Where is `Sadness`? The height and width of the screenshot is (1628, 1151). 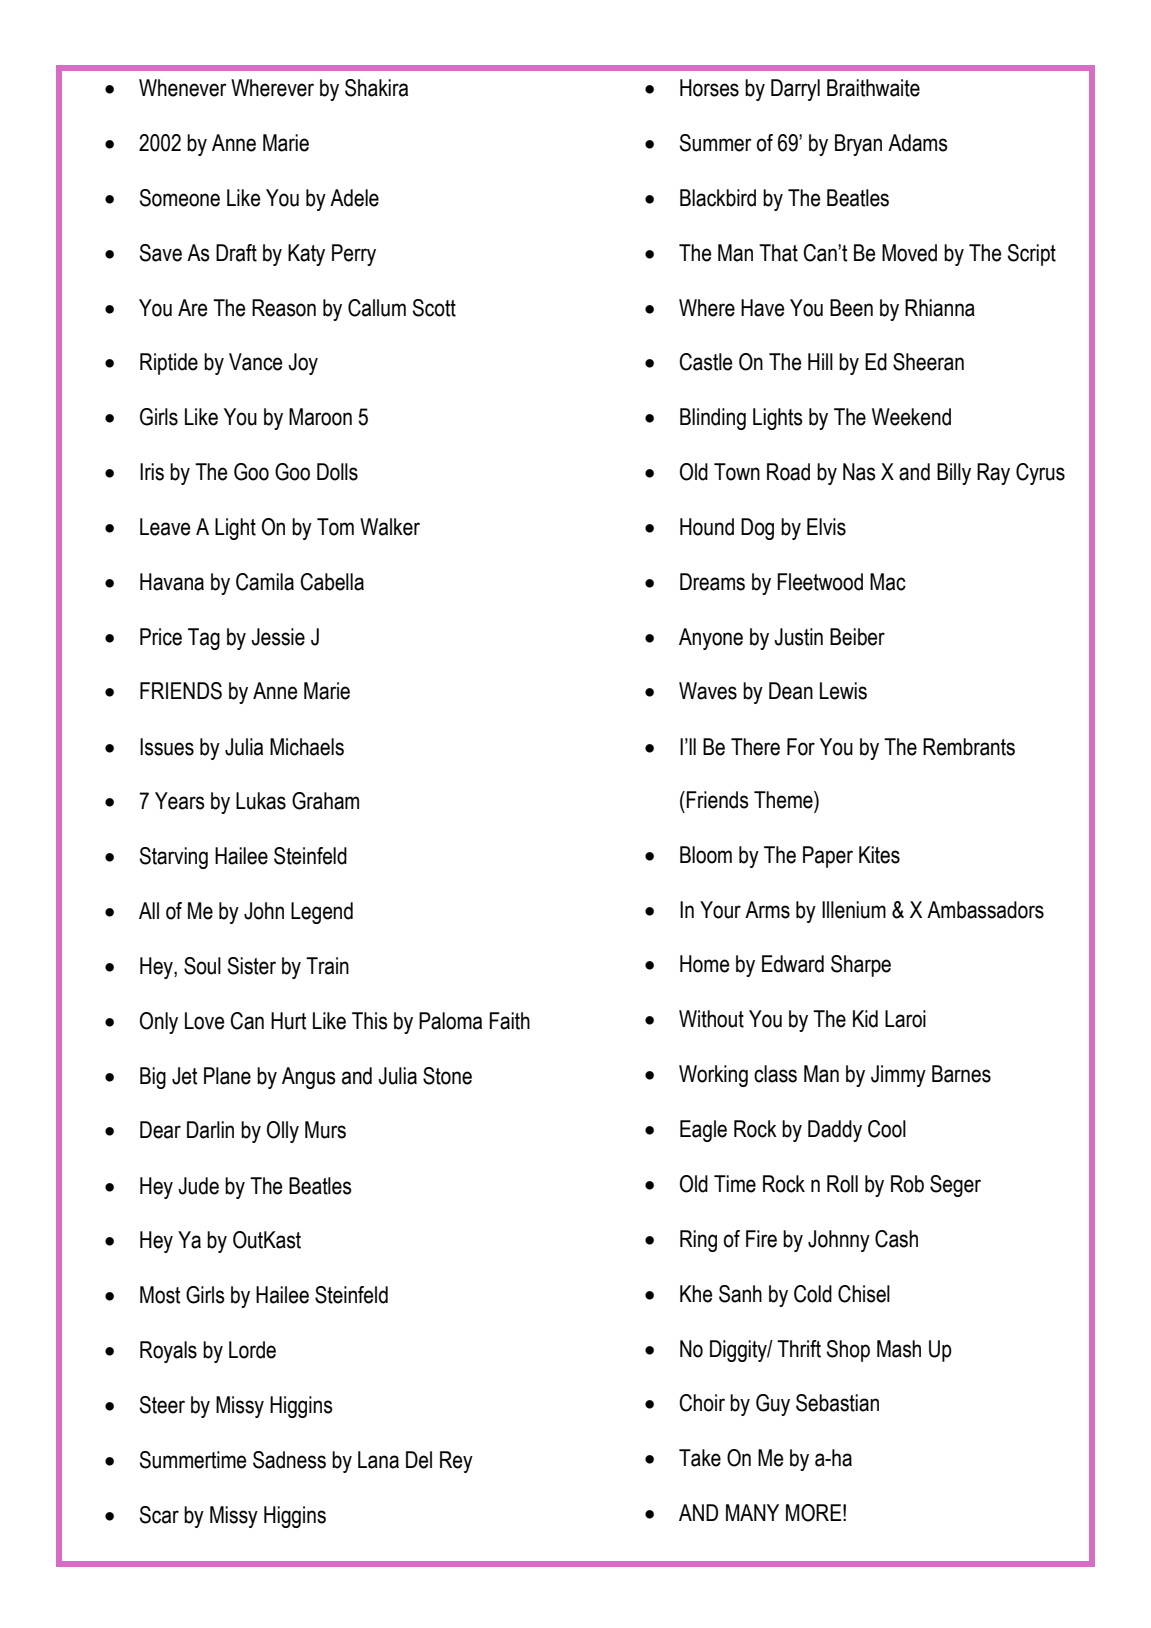
Sadness is located at coordinates (289, 1460).
